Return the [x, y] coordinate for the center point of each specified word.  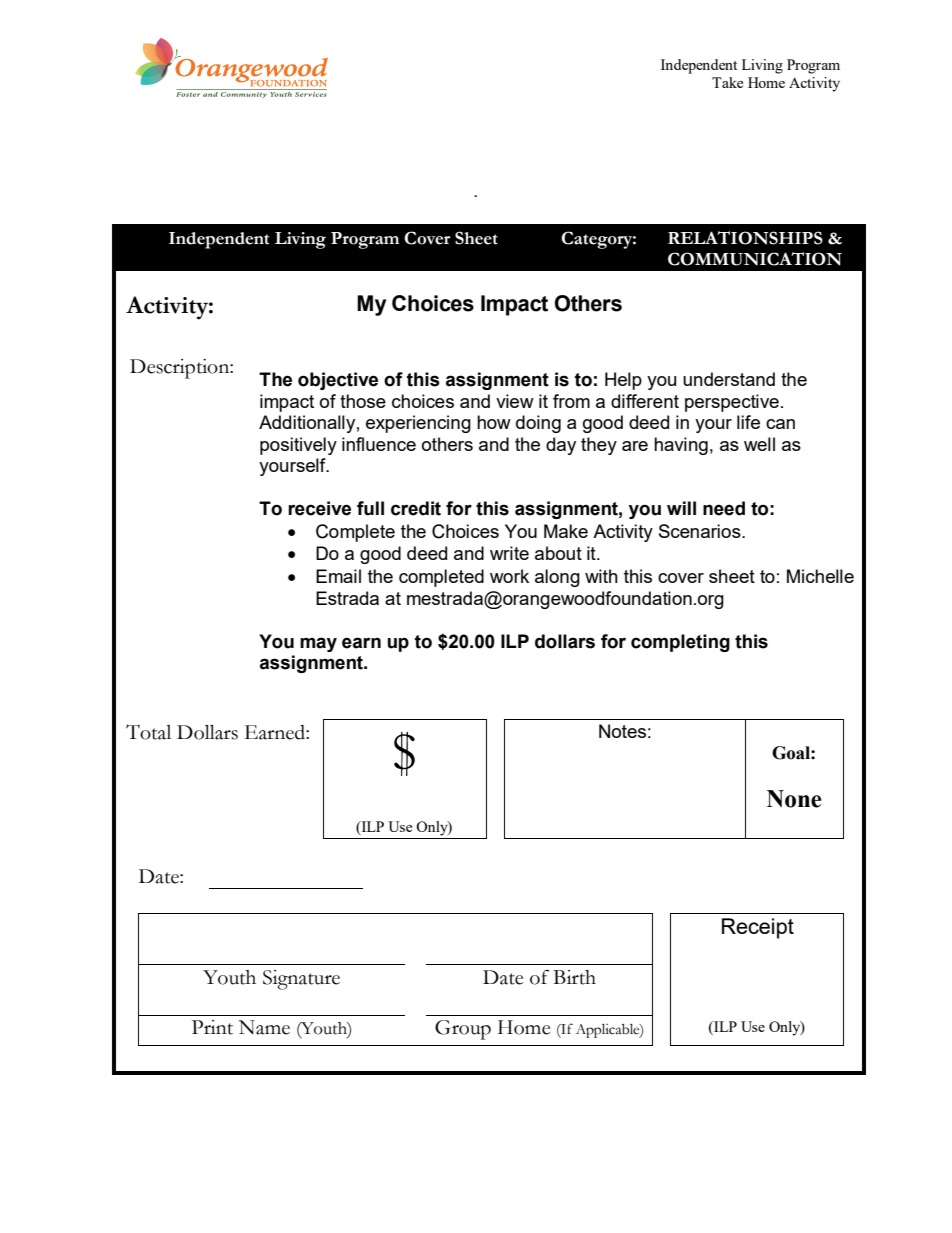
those [363, 401]
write [509, 553]
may [318, 644]
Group [463, 1030]
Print [212, 1027]
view [515, 401]
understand [729, 379]
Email [338, 576]
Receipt [758, 928]
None [794, 799]
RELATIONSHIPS [745, 238]
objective [338, 381]
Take [727, 82]
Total [148, 732]
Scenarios [701, 531]
